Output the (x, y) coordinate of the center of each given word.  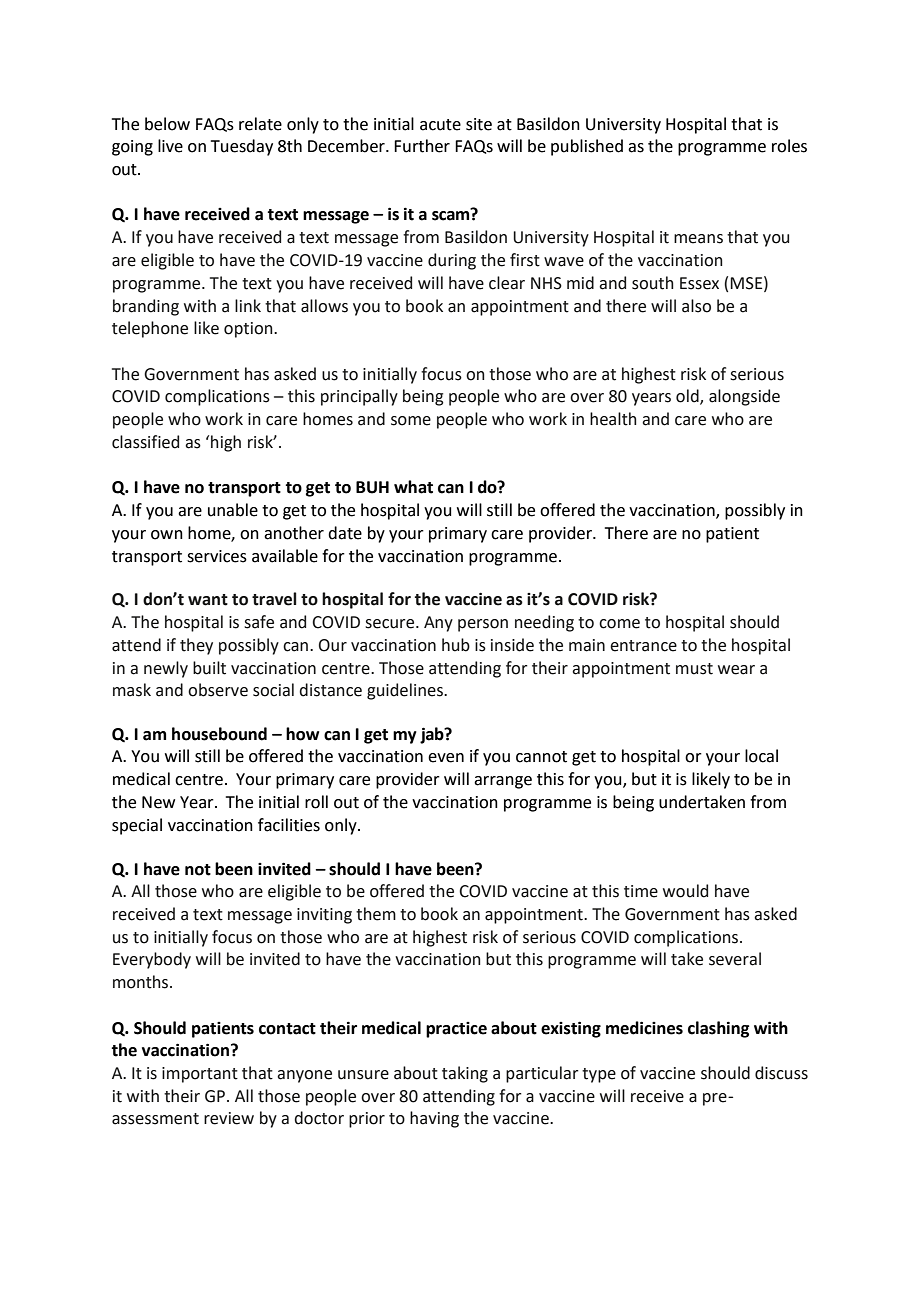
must (694, 669)
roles (789, 146)
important (200, 1075)
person (483, 625)
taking (465, 1074)
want (208, 600)
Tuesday (242, 147)
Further (422, 146)
